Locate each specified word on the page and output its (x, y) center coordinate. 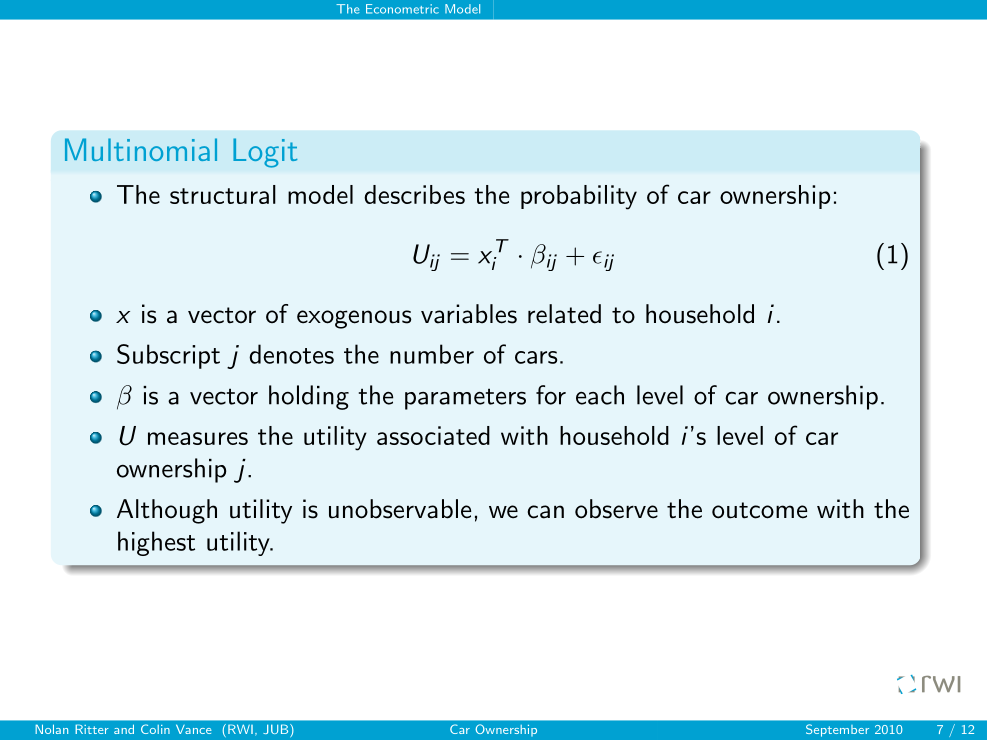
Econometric (402, 9)
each (600, 395)
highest (156, 543)
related (564, 314)
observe (616, 509)
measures (198, 438)
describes (414, 194)
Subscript (168, 356)
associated (433, 435)
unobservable (400, 509)
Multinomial (141, 149)
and (124, 729)
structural (223, 194)
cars (536, 357)
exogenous (354, 319)
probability (579, 197)
